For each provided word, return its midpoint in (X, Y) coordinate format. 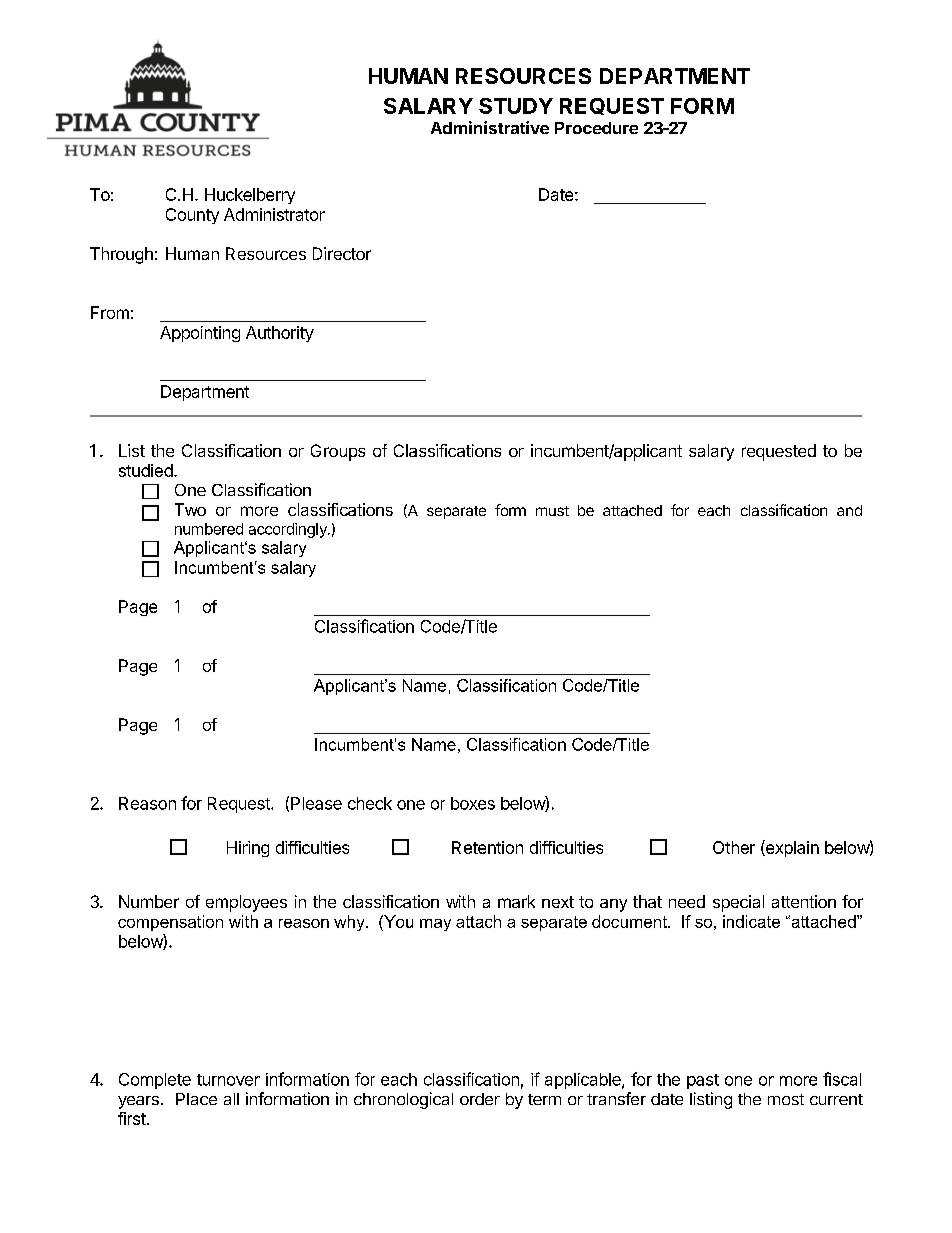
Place (196, 1099)
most (786, 1099)
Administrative (490, 127)
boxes (473, 803)
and (849, 510)
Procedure (596, 128)
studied (146, 470)
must (552, 511)
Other (734, 847)
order (480, 1099)
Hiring (248, 849)
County (192, 216)
